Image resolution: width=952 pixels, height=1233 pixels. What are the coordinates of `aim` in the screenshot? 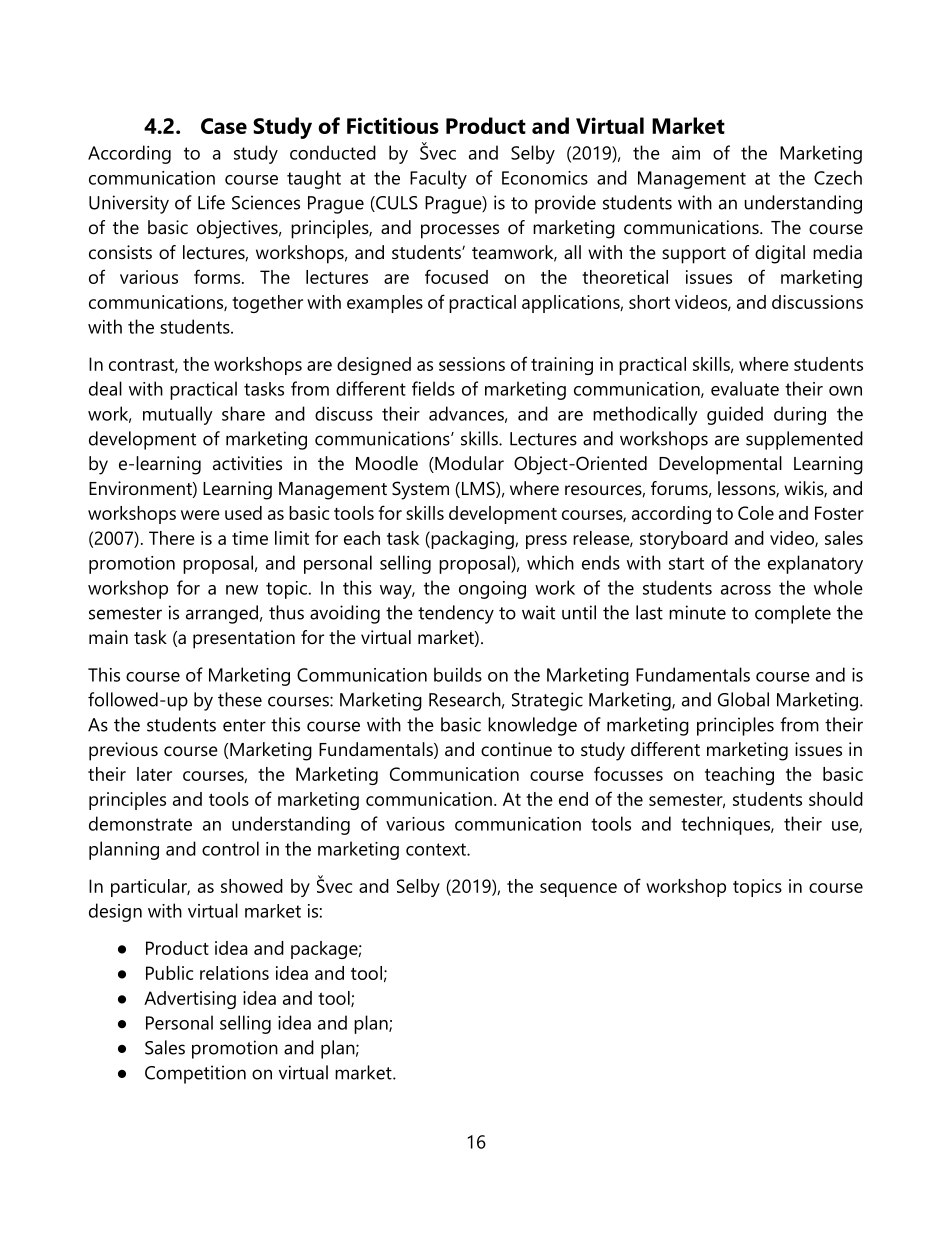 It's located at (686, 153).
